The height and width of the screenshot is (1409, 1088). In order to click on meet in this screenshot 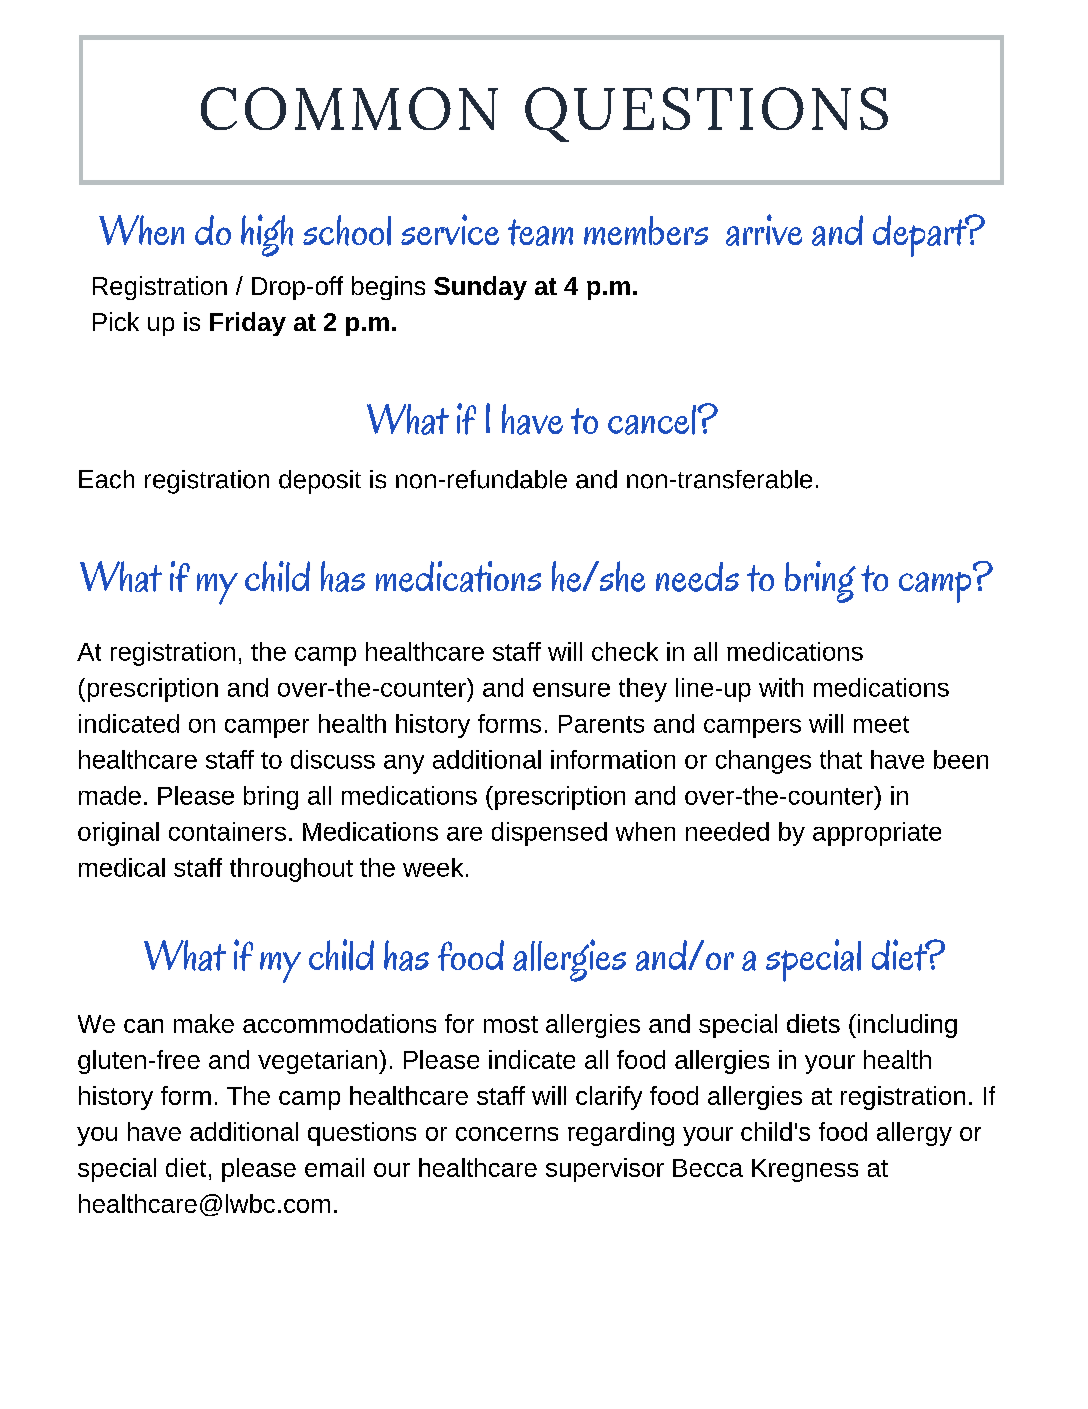, I will do `click(881, 724)`.
